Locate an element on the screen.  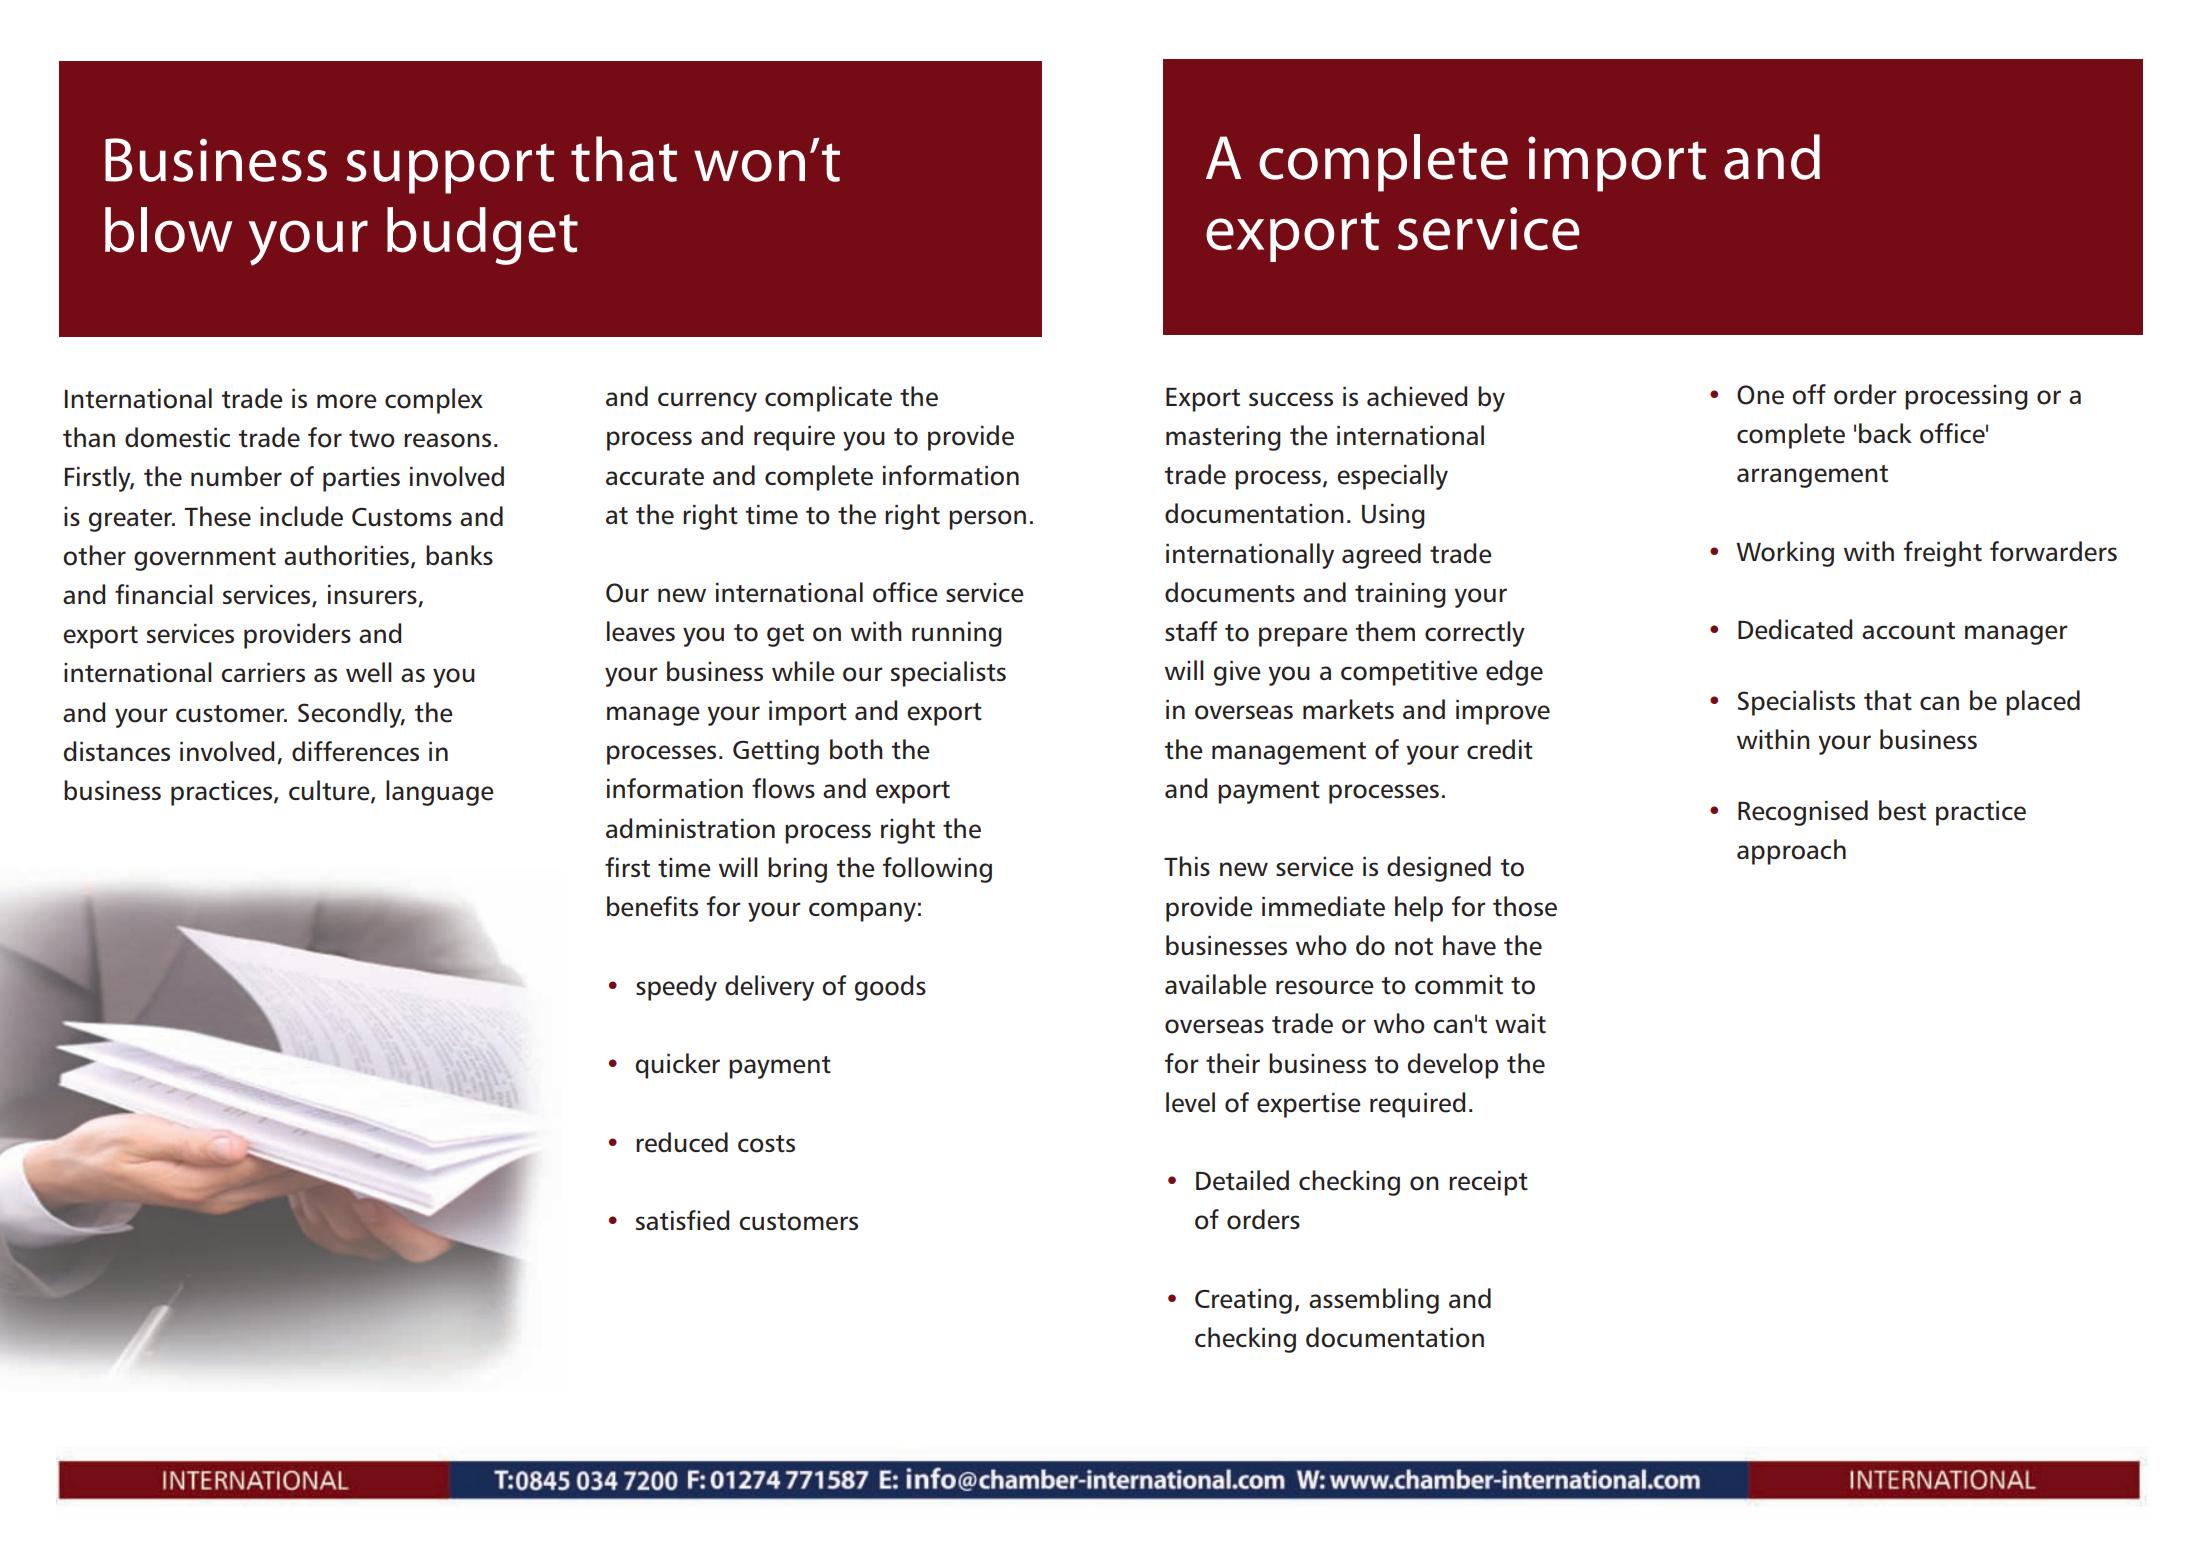
benefits is located at coordinates (652, 906).
